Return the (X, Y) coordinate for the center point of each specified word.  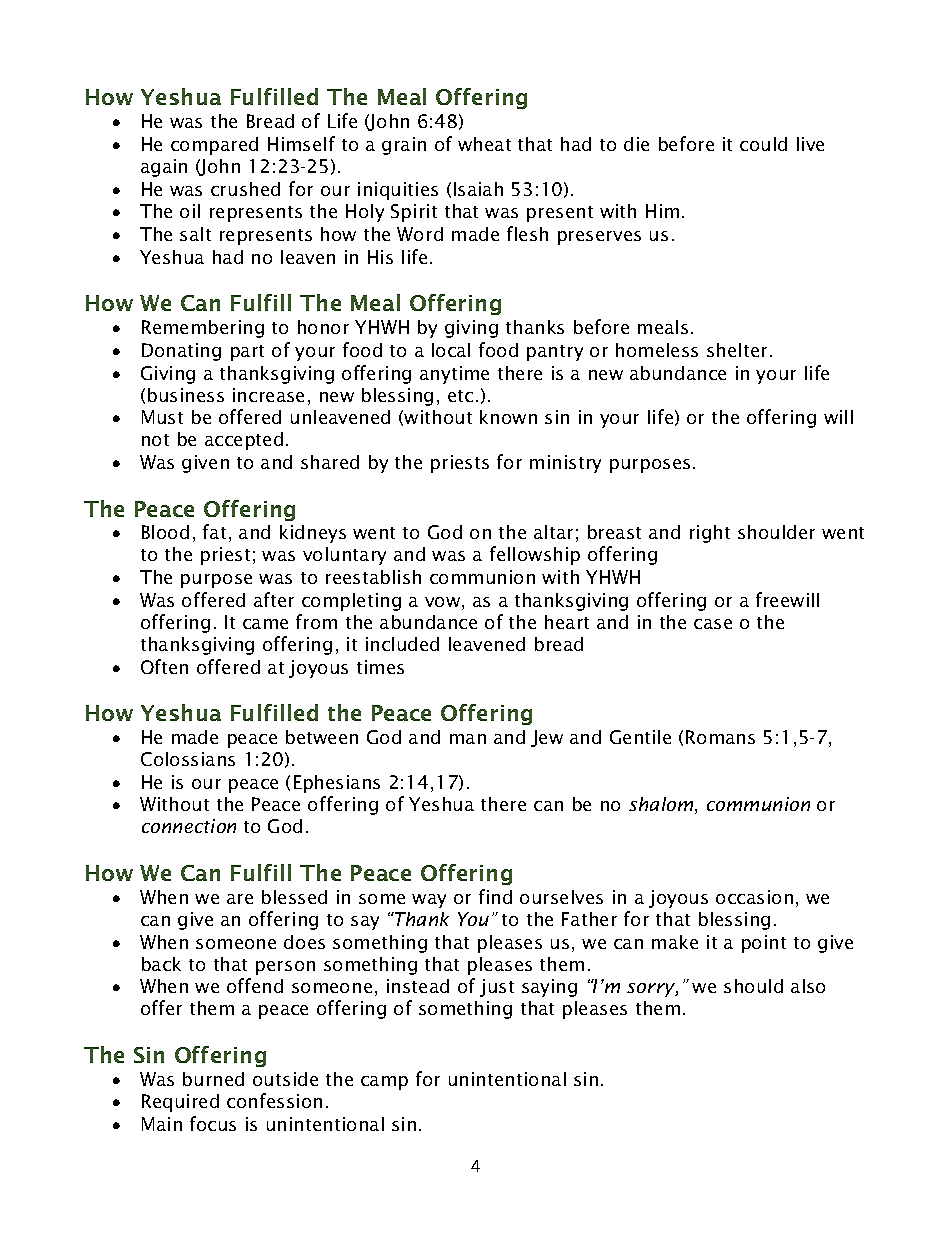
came (265, 624)
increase (268, 395)
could (763, 144)
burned (213, 1079)
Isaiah (478, 189)
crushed (245, 189)
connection (189, 826)
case (713, 624)
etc (460, 396)
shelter (737, 350)
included (402, 644)
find (495, 896)
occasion (754, 897)
